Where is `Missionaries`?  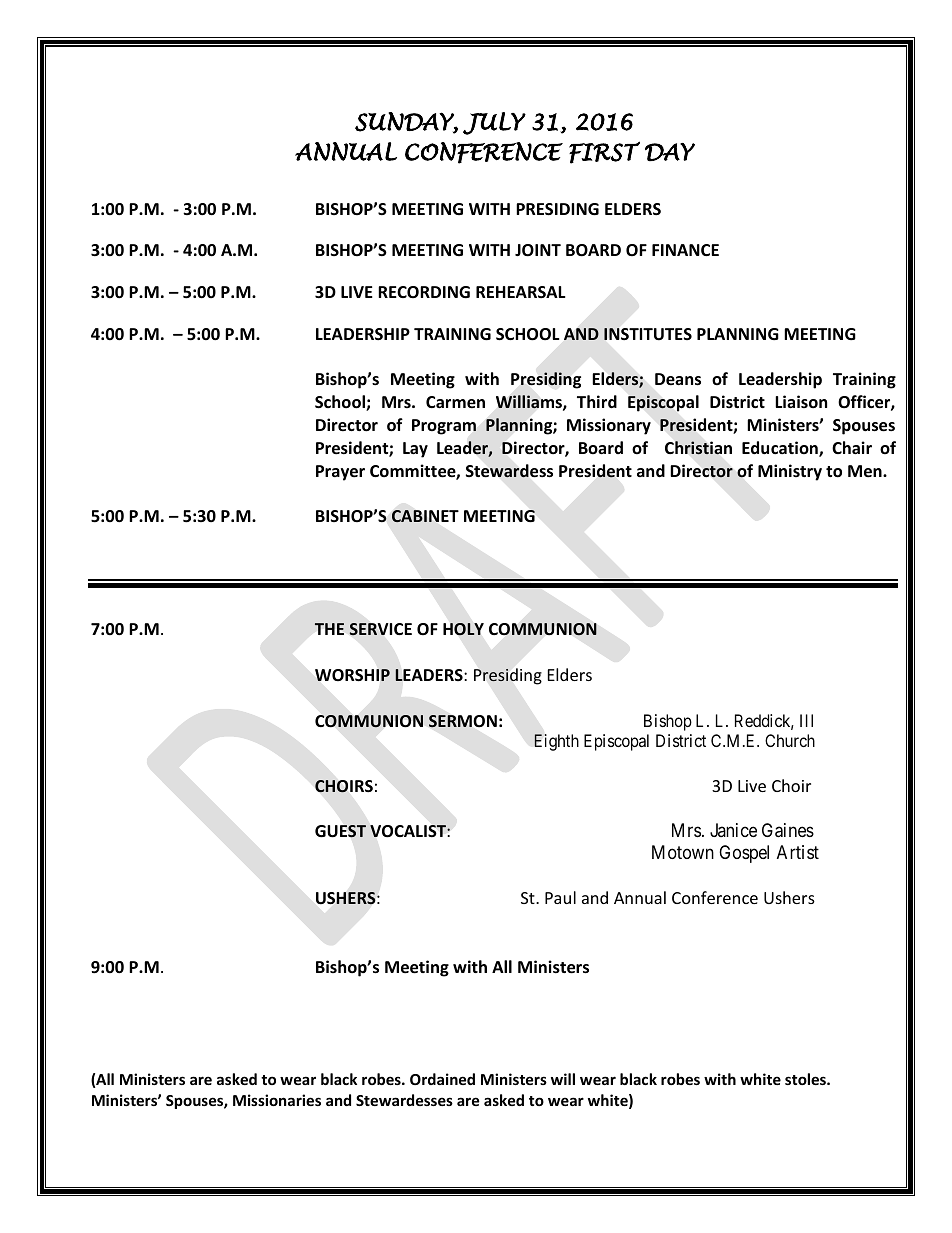 Missionaries is located at coordinates (277, 1100).
